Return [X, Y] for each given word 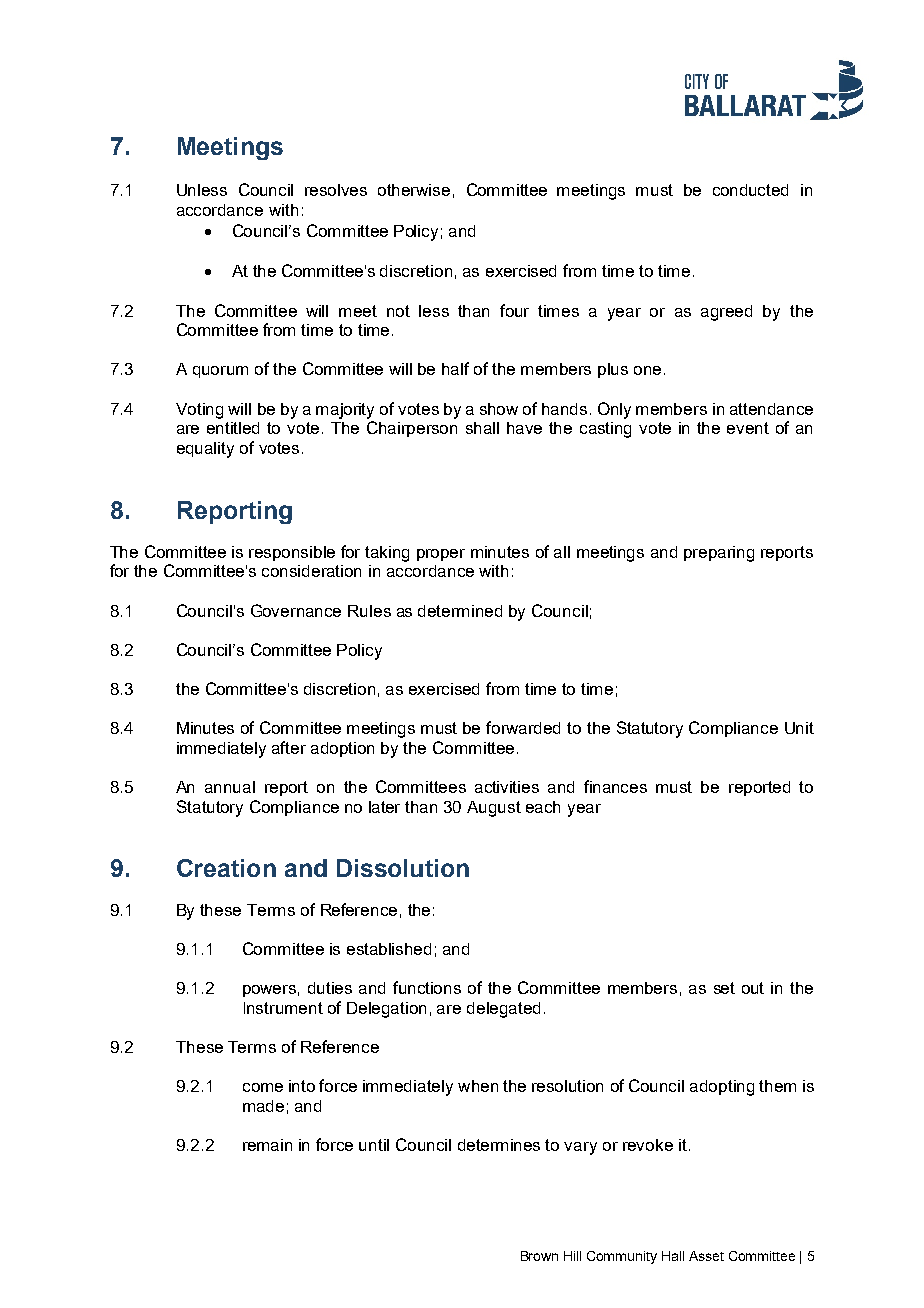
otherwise [414, 190]
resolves [336, 190]
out [753, 988]
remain [267, 1145]
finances [615, 786]
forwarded [523, 727]
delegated [503, 1010]
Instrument [283, 1008]
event [748, 428]
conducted [750, 190]
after [289, 747]
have [524, 428]
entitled [233, 428]
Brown [539, 1256]
